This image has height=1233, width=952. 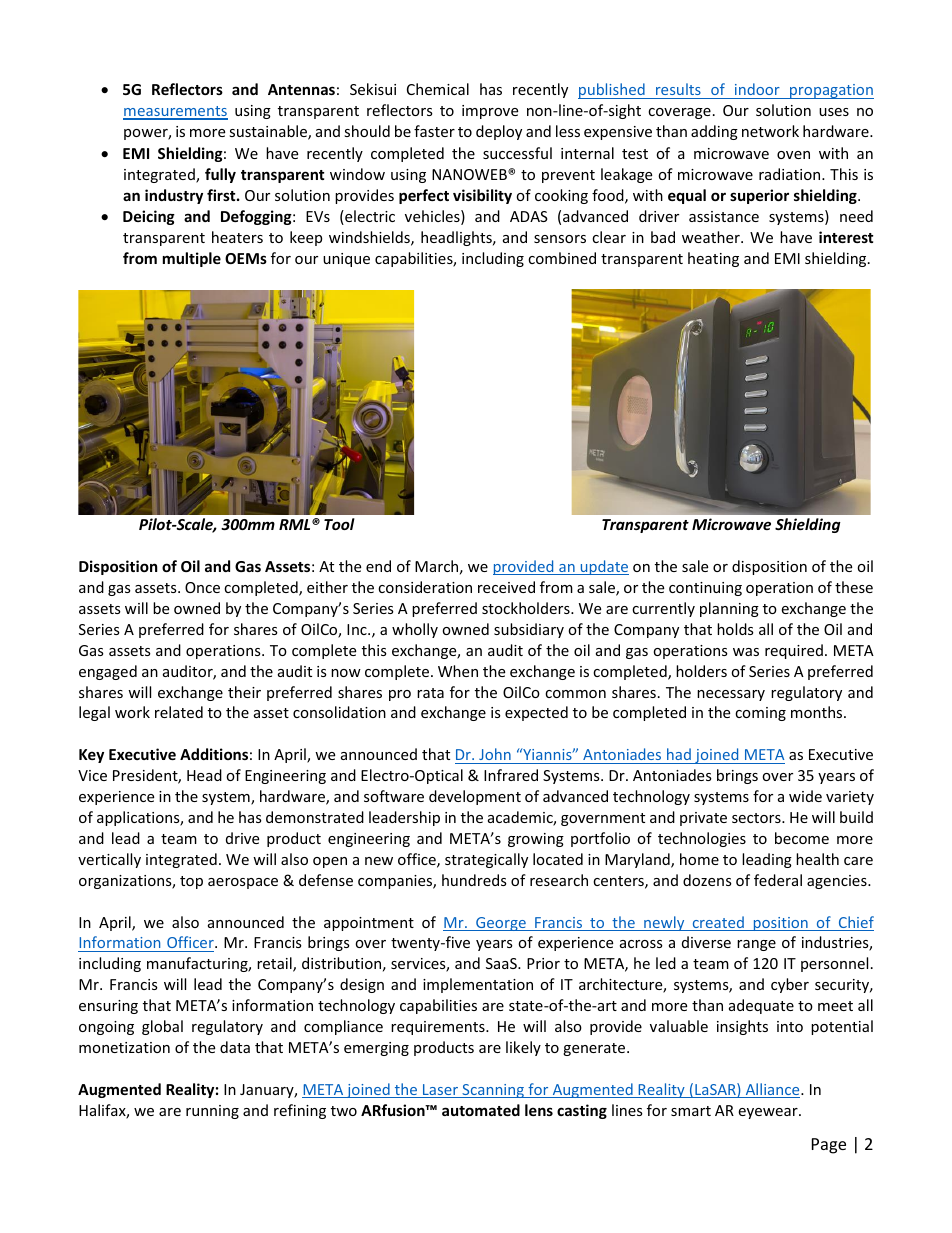 What do you see at coordinates (705, 589) in the image?
I see `continuing` at bounding box center [705, 589].
